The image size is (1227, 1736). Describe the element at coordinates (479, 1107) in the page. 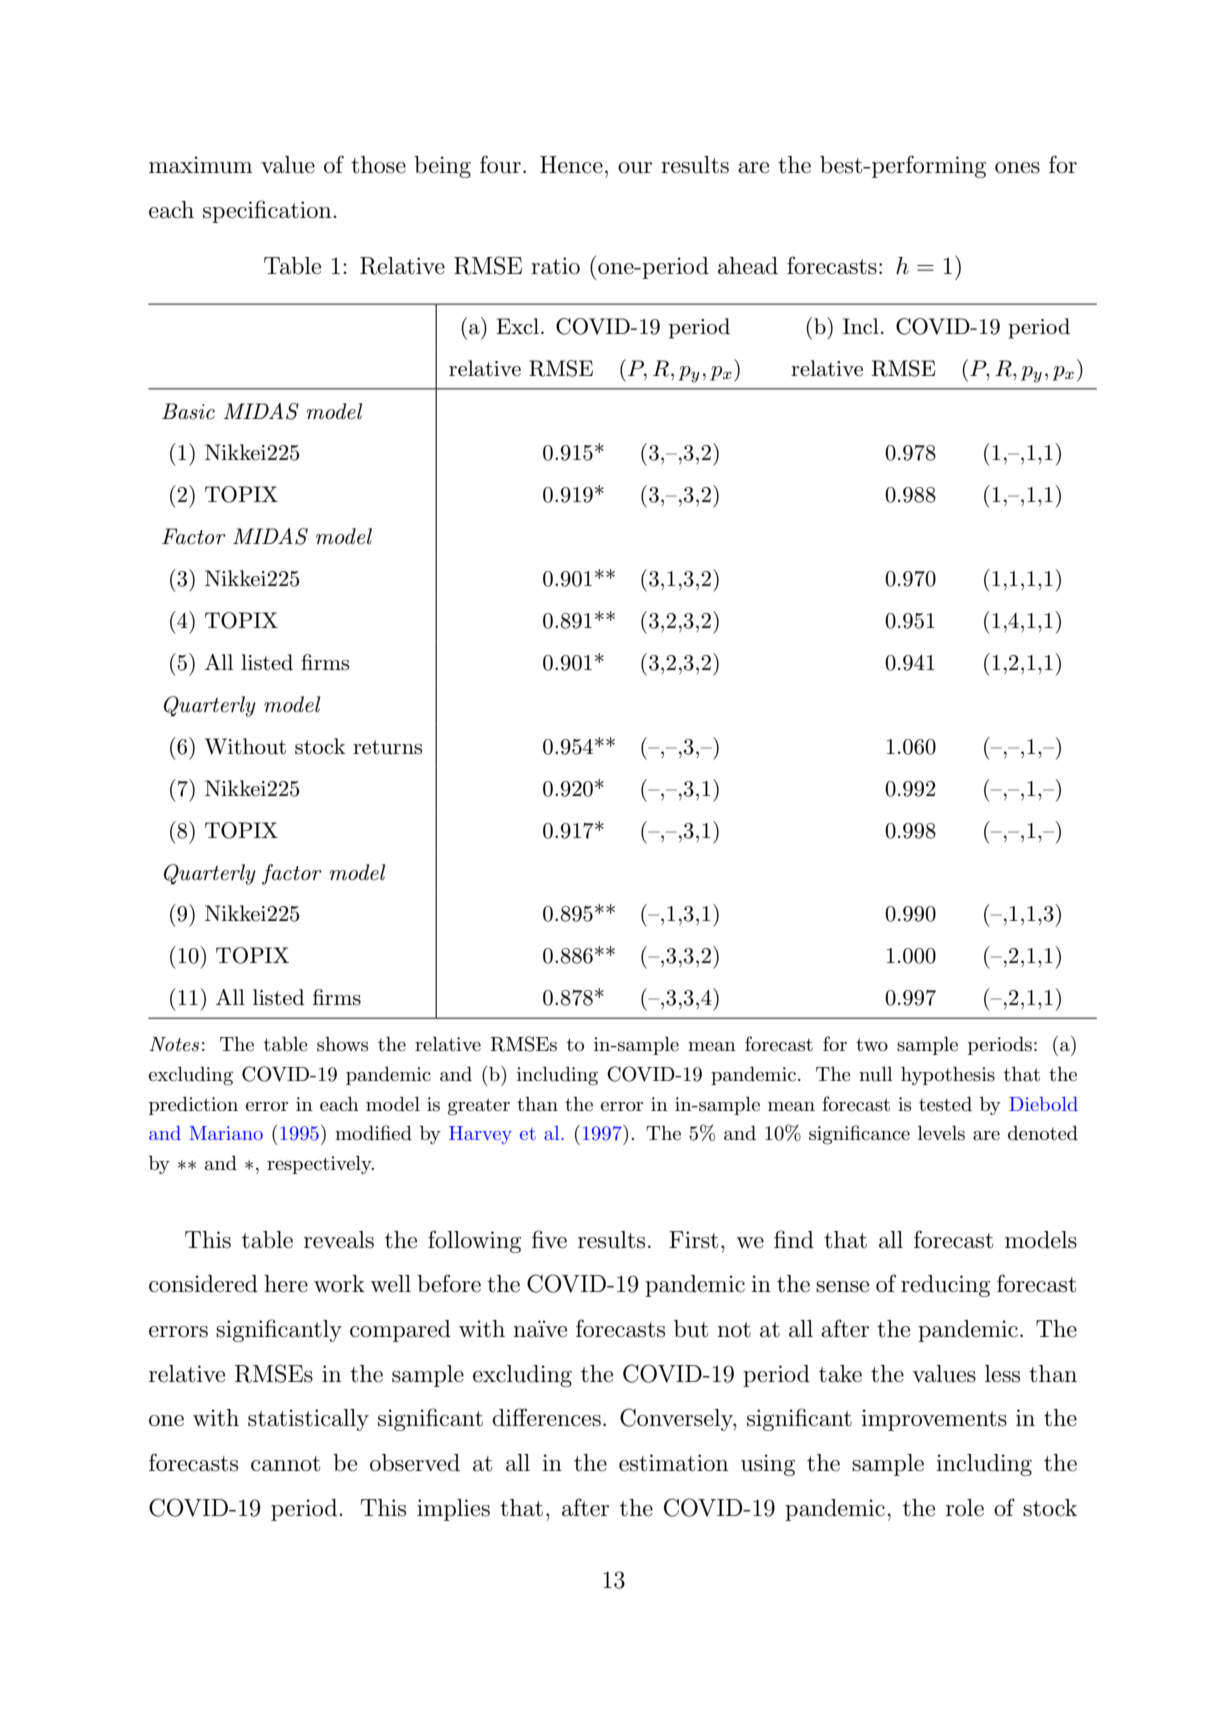

I see `greater` at that location.
